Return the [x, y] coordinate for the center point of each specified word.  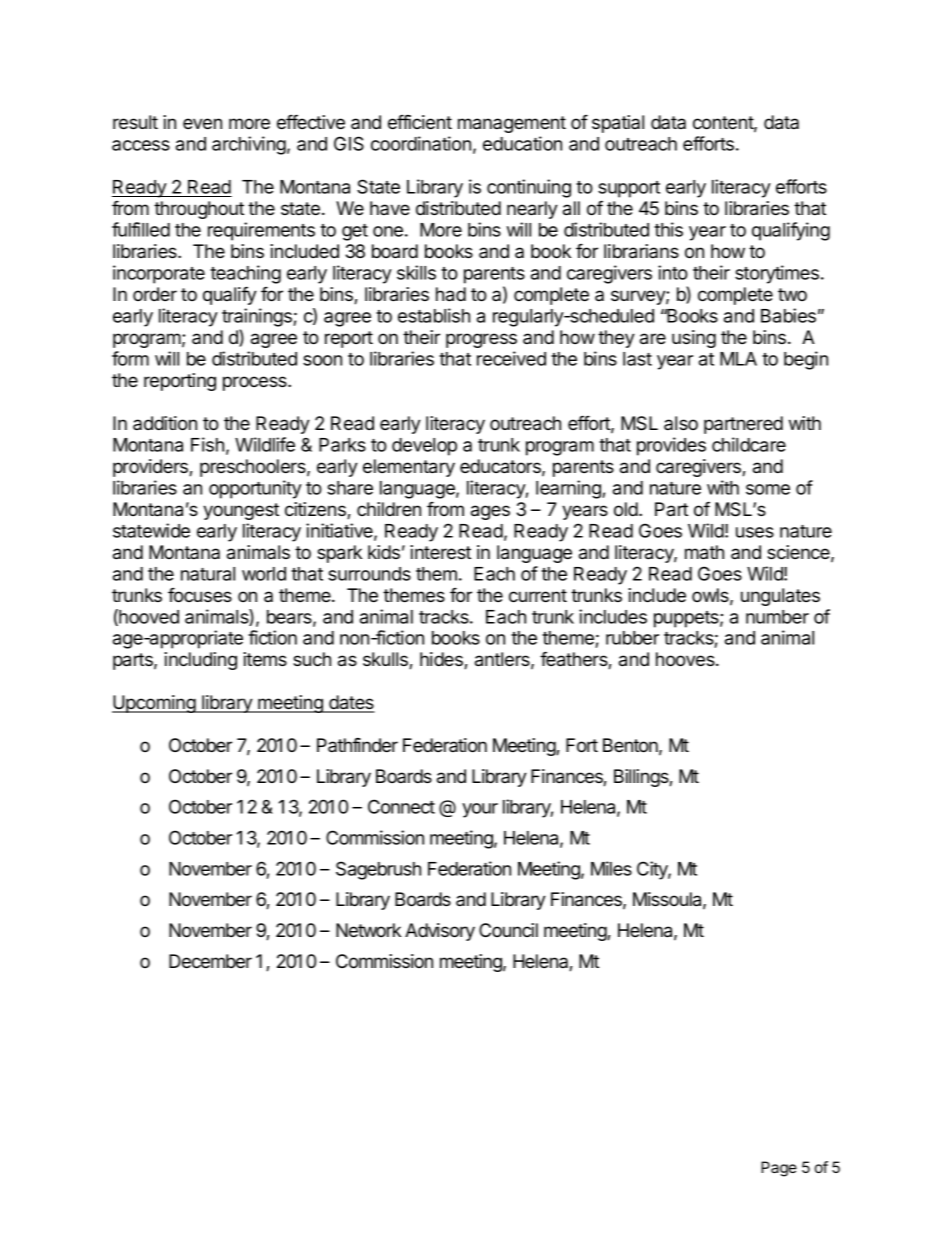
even [202, 123]
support [629, 189]
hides [442, 660]
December [210, 961]
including [200, 661]
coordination [421, 143]
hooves [686, 659]
